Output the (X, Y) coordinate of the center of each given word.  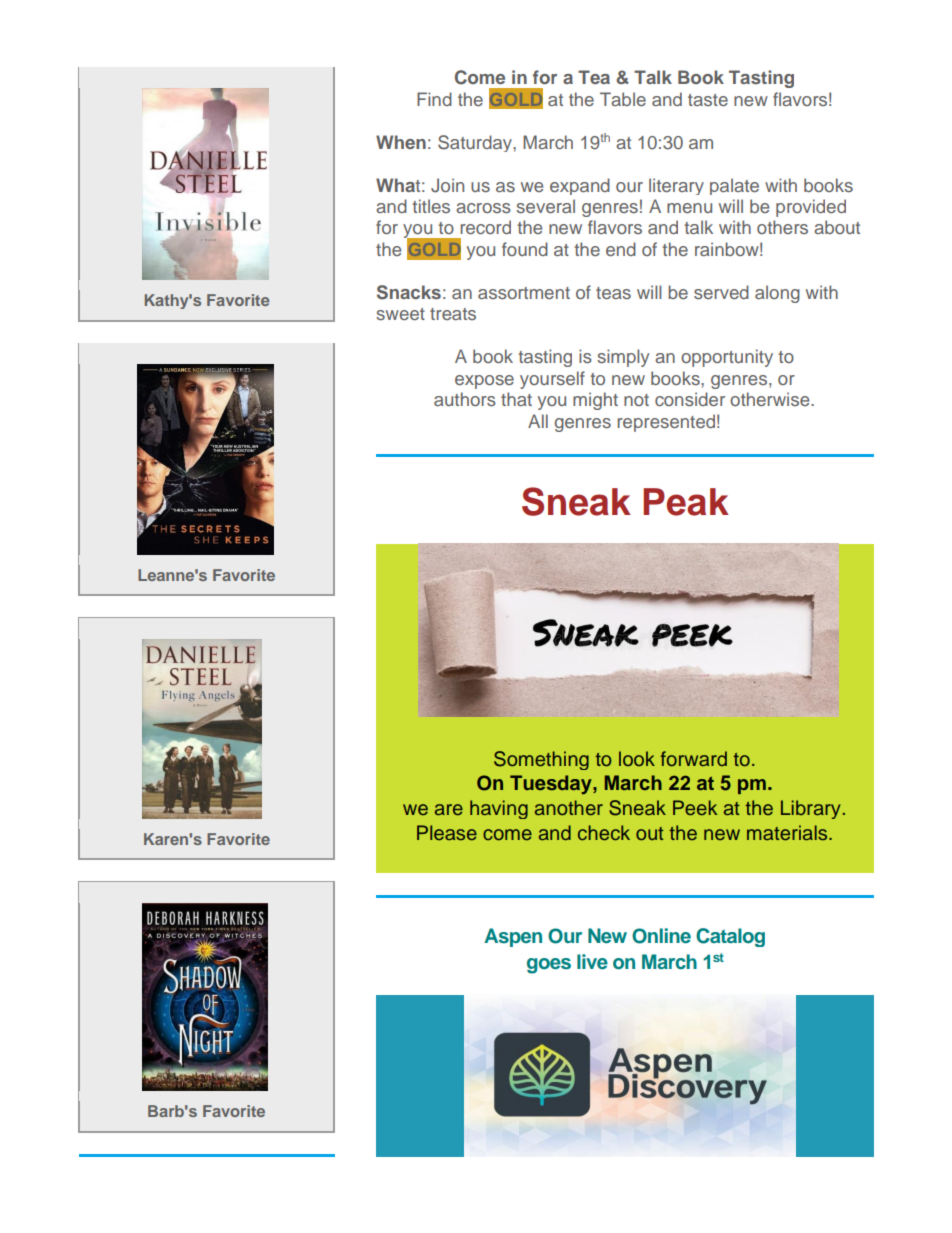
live (592, 961)
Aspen (513, 937)
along (777, 294)
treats (453, 314)
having (499, 809)
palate (734, 186)
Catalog (730, 937)
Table (623, 99)
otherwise (771, 399)
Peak (686, 502)
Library (811, 809)
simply (623, 358)
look (637, 758)
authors (465, 399)
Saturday (476, 143)
